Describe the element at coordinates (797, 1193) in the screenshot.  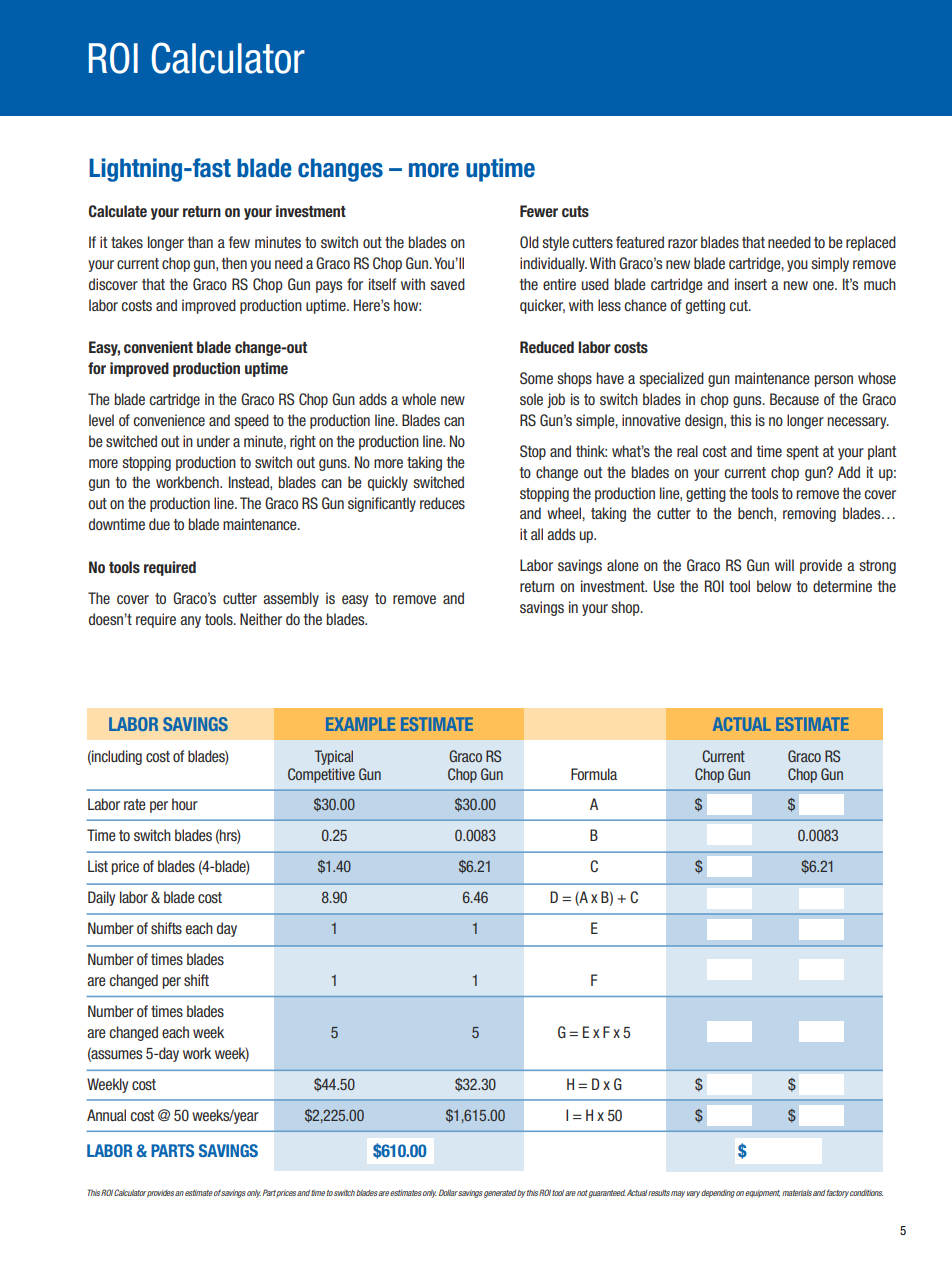
I see `materials` at that location.
